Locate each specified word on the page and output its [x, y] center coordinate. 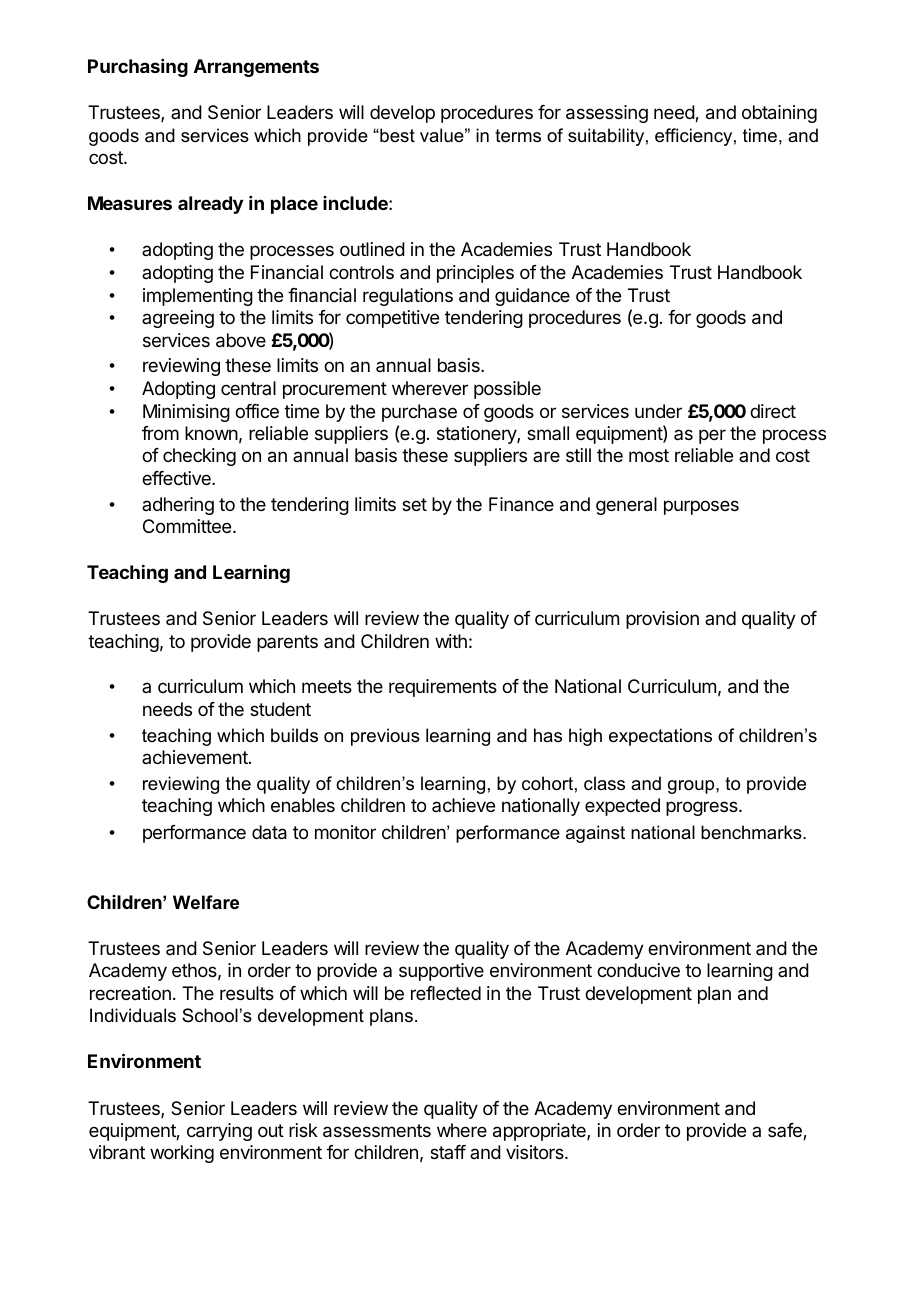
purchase [419, 413]
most [649, 455]
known [211, 433]
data [269, 832]
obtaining [779, 114]
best [396, 135]
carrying [219, 1132]
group [692, 787]
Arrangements [256, 68]
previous [385, 737]
